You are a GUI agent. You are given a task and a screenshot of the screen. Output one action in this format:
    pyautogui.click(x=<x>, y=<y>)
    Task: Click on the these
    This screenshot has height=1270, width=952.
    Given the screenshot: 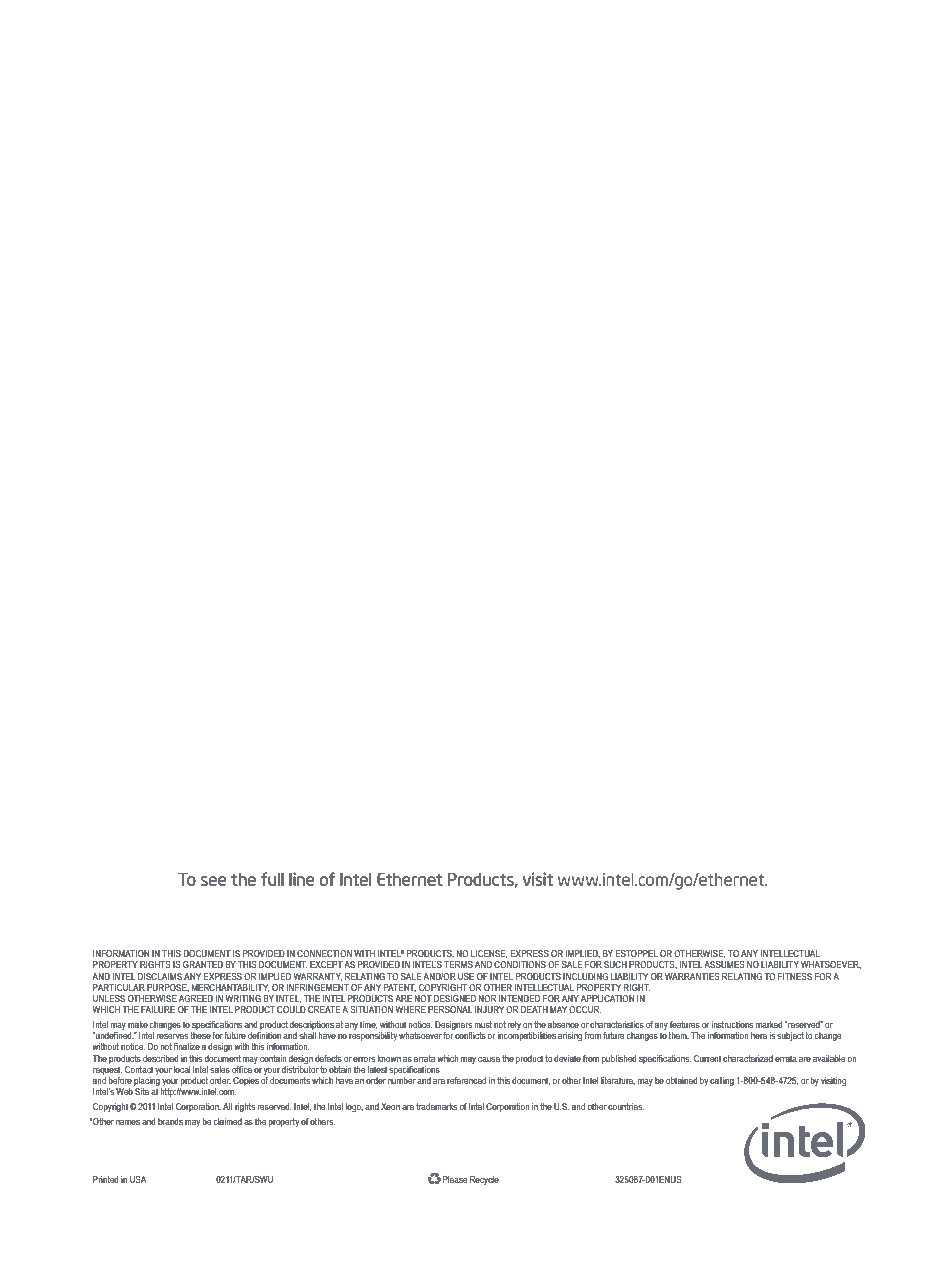 What is the action you would take?
    pyautogui.click(x=200, y=1035)
